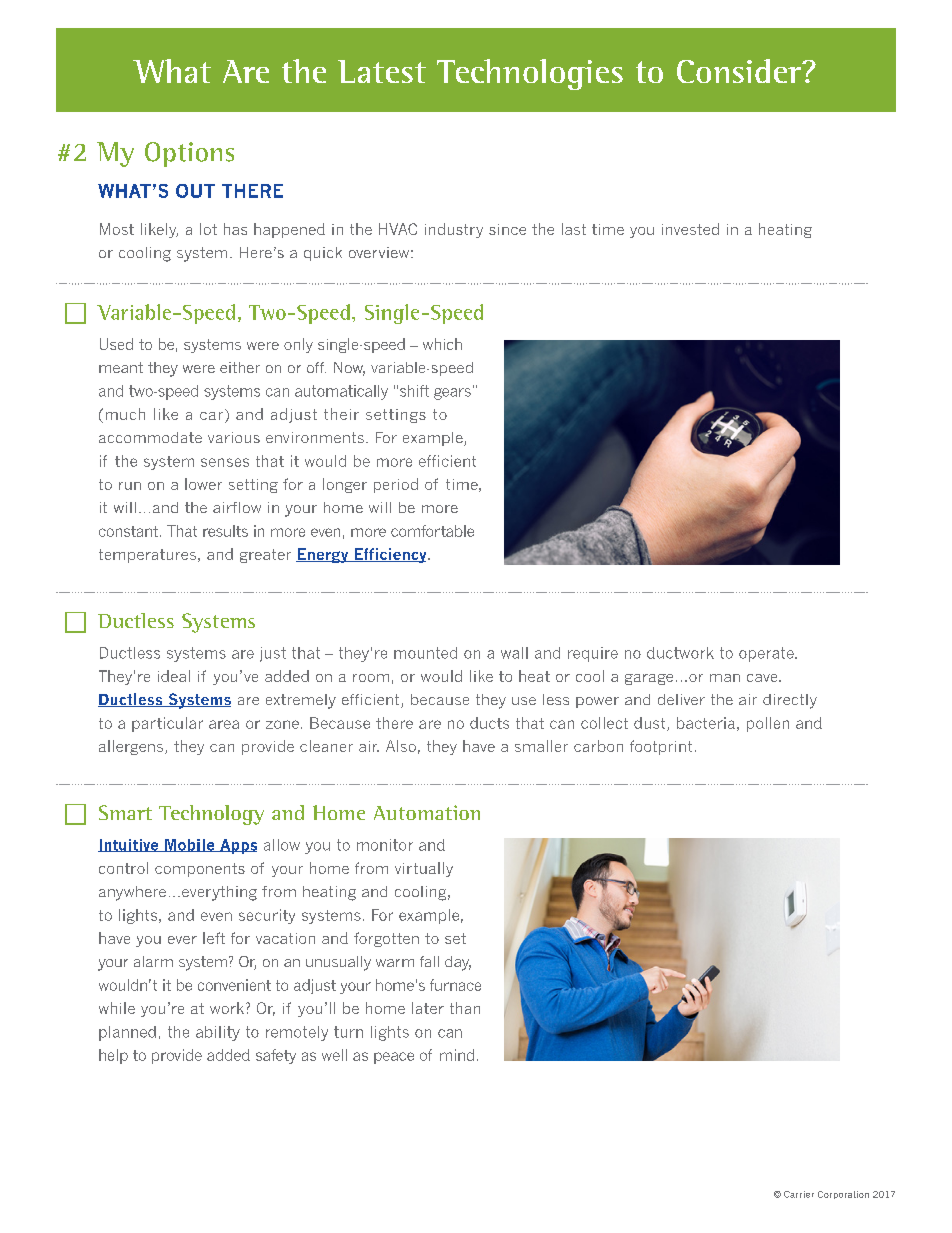 The width and height of the image is (952, 1233). Describe the element at coordinates (276, 1056) in the image. I see `safety` at that location.
